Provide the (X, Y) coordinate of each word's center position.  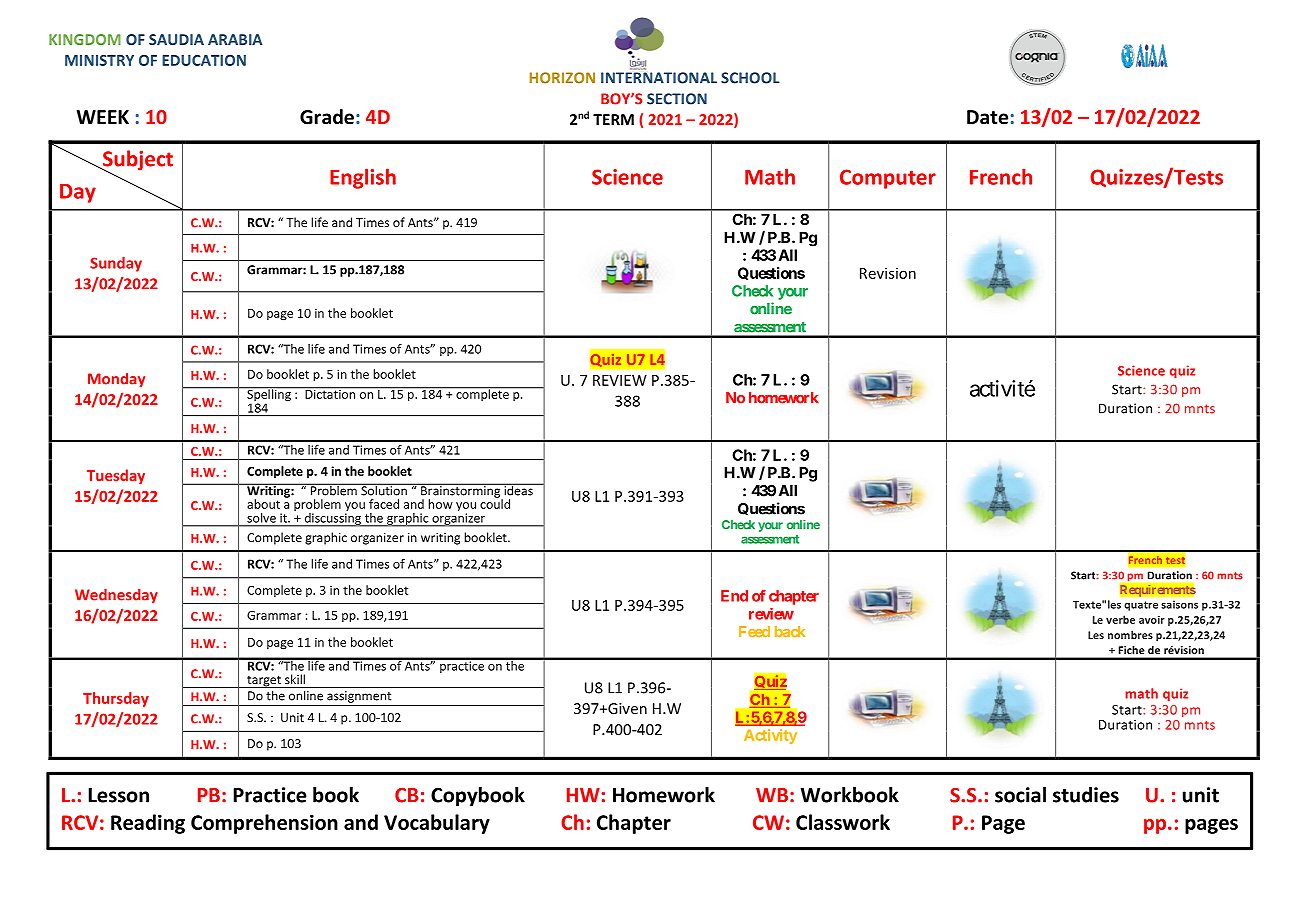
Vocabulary (437, 824)
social (1020, 795)
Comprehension (264, 824)
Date (987, 117)
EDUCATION (204, 60)
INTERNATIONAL (659, 78)
